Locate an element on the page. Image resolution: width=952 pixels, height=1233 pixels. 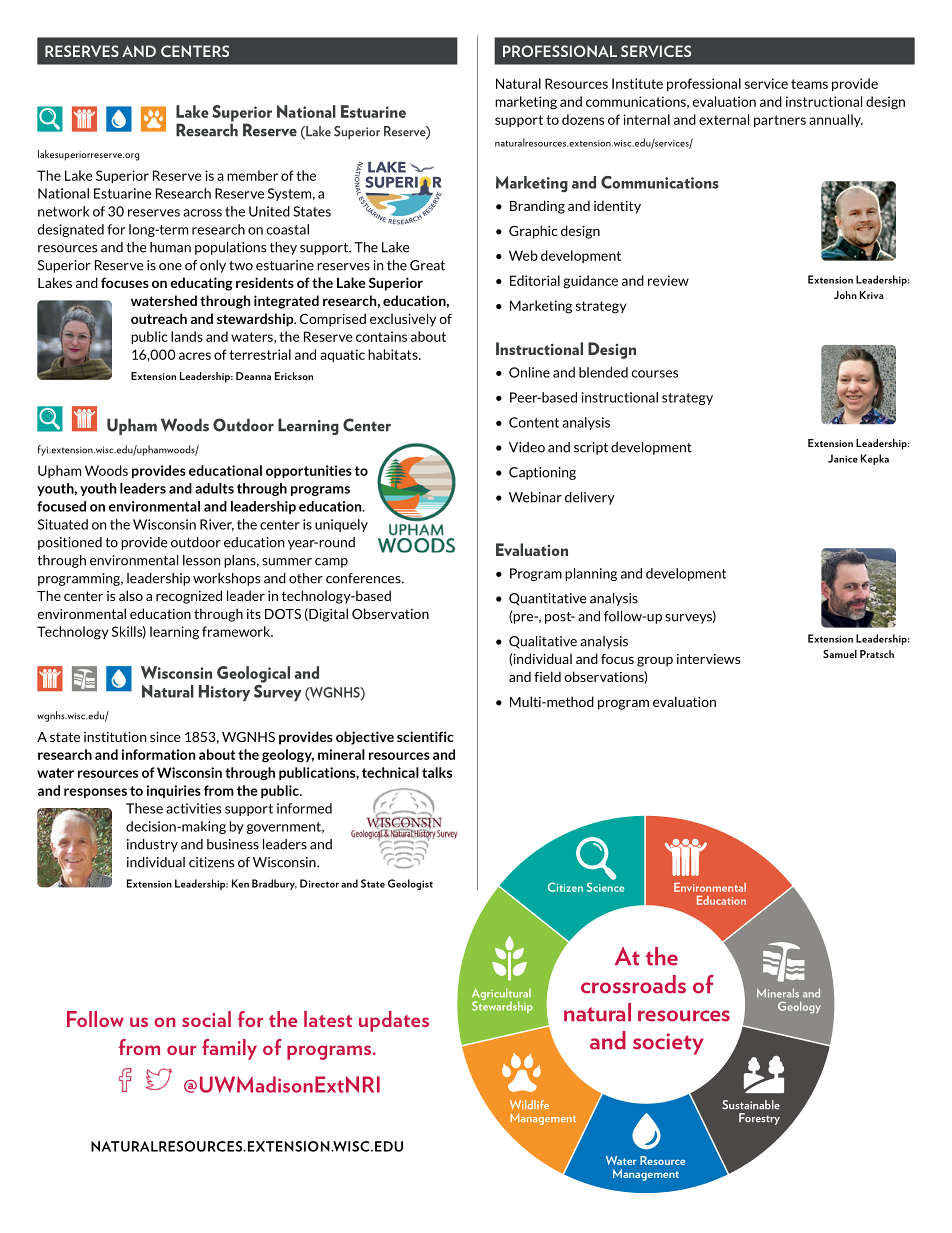
Science is located at coordinates (605, 887).
